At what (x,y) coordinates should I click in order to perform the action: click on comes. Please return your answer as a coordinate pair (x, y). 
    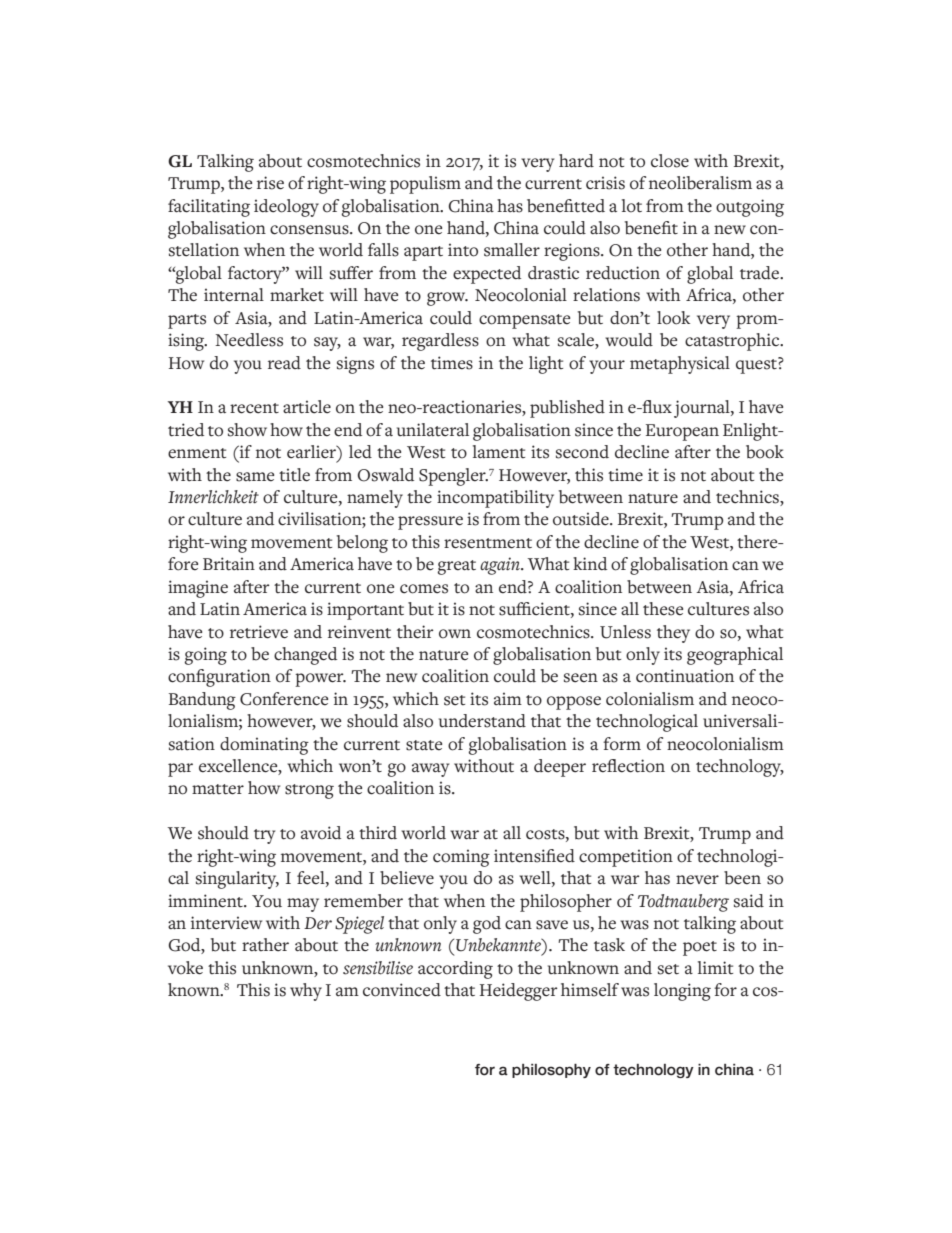
    Looking at the image, I should click on (424, 589).
